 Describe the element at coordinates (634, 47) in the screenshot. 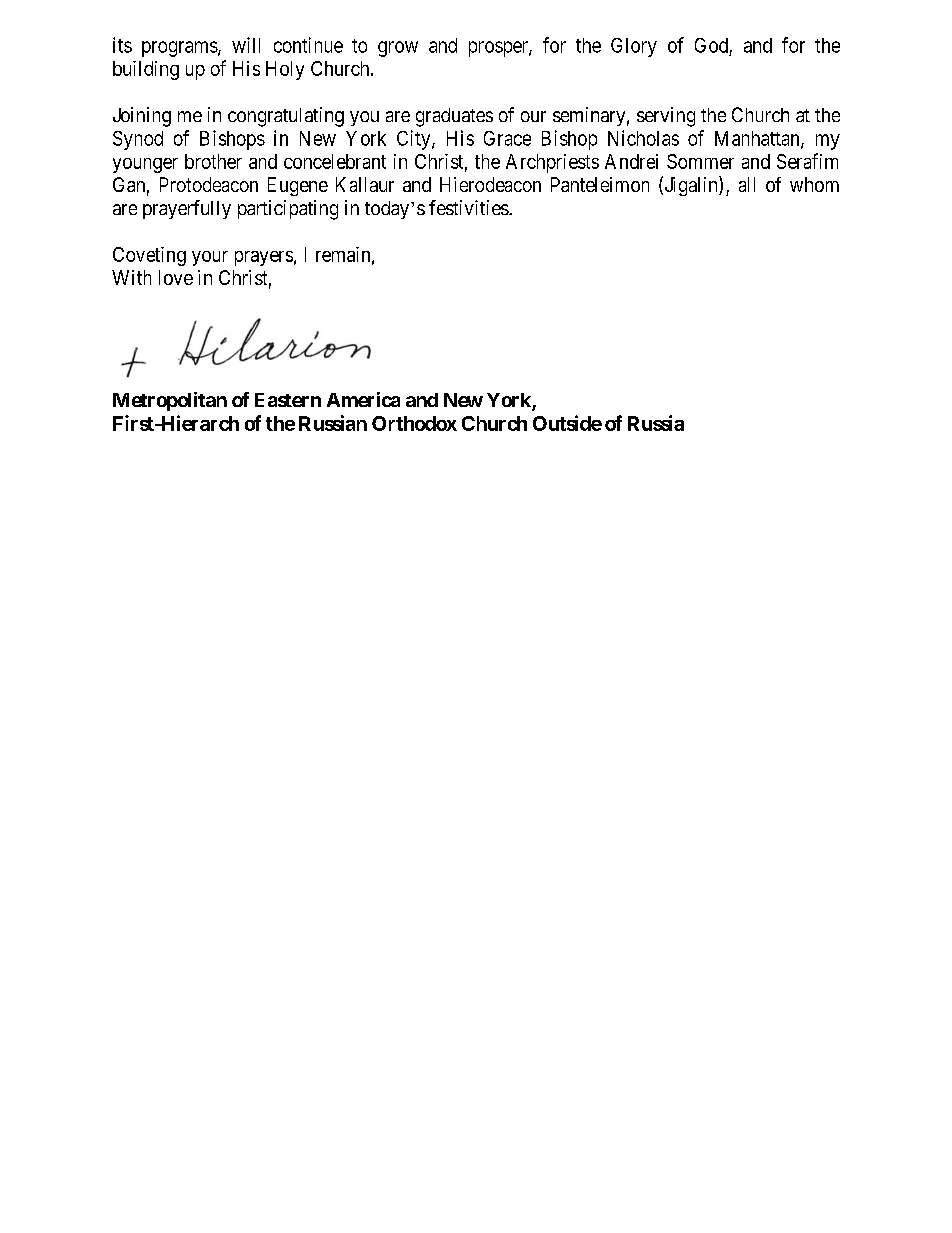

I see `Glory` at that location.
